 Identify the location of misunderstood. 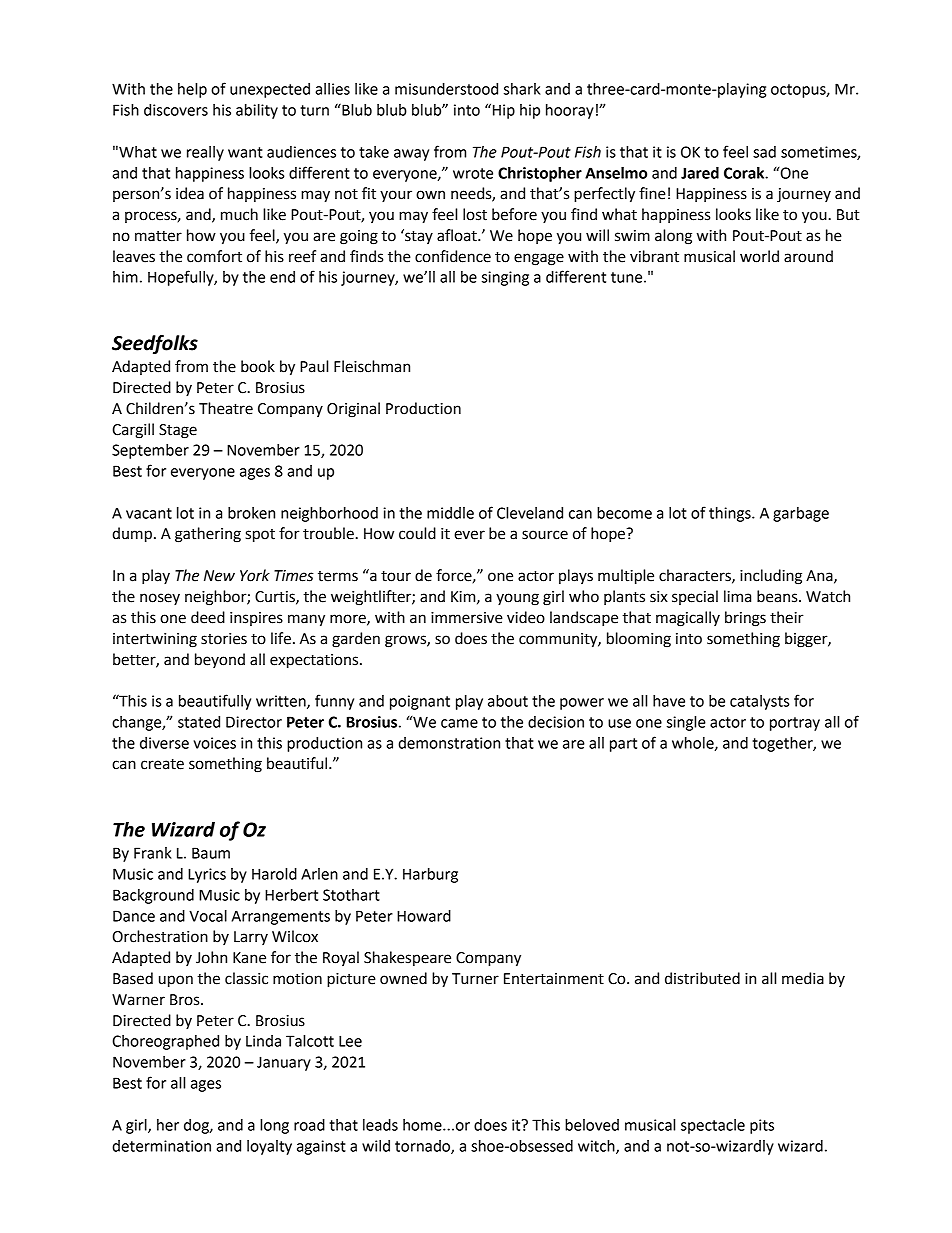
(446, 89).
